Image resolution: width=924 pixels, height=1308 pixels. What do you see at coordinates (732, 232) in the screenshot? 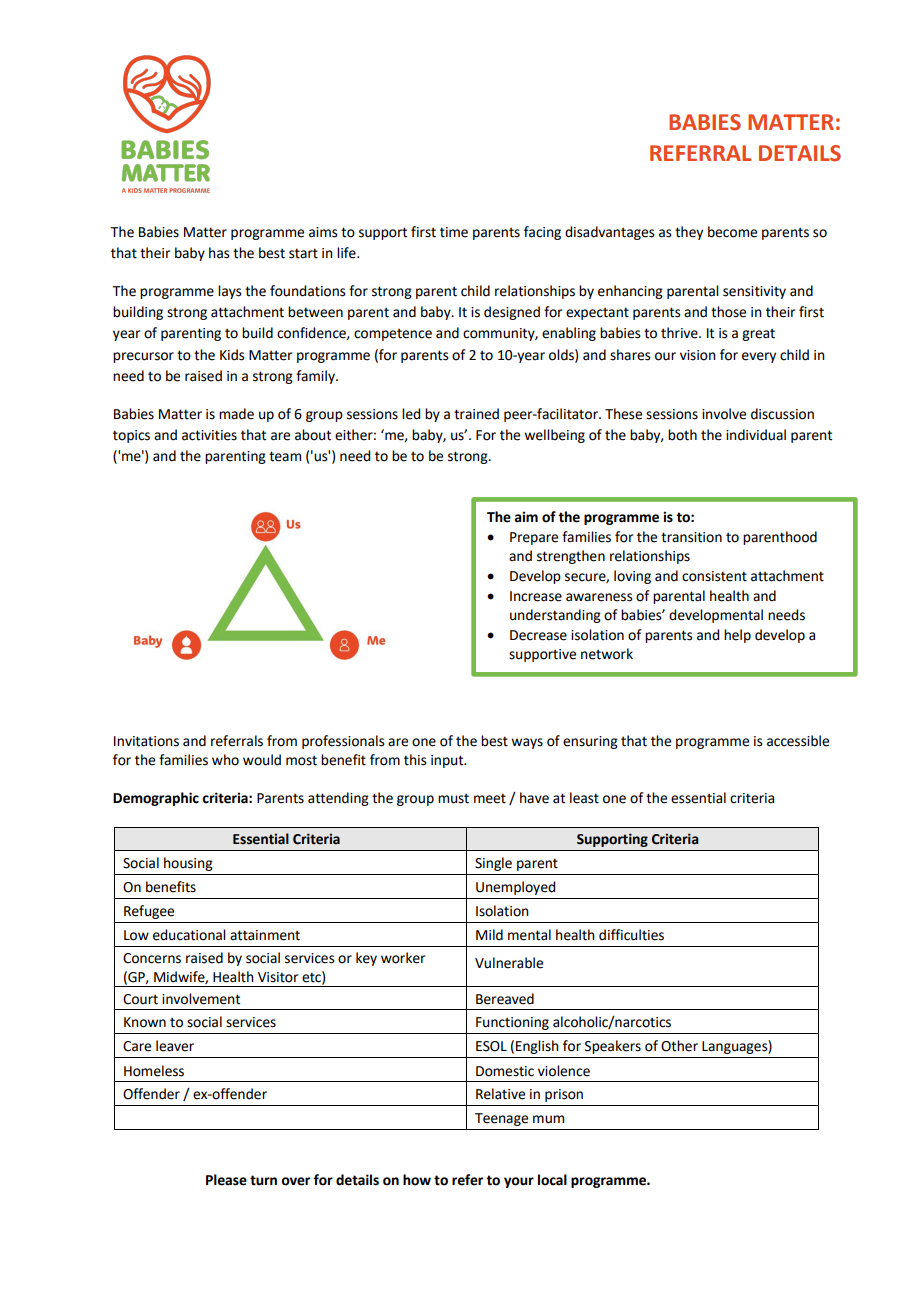
I see `become` at bounding box center [732, 232].
